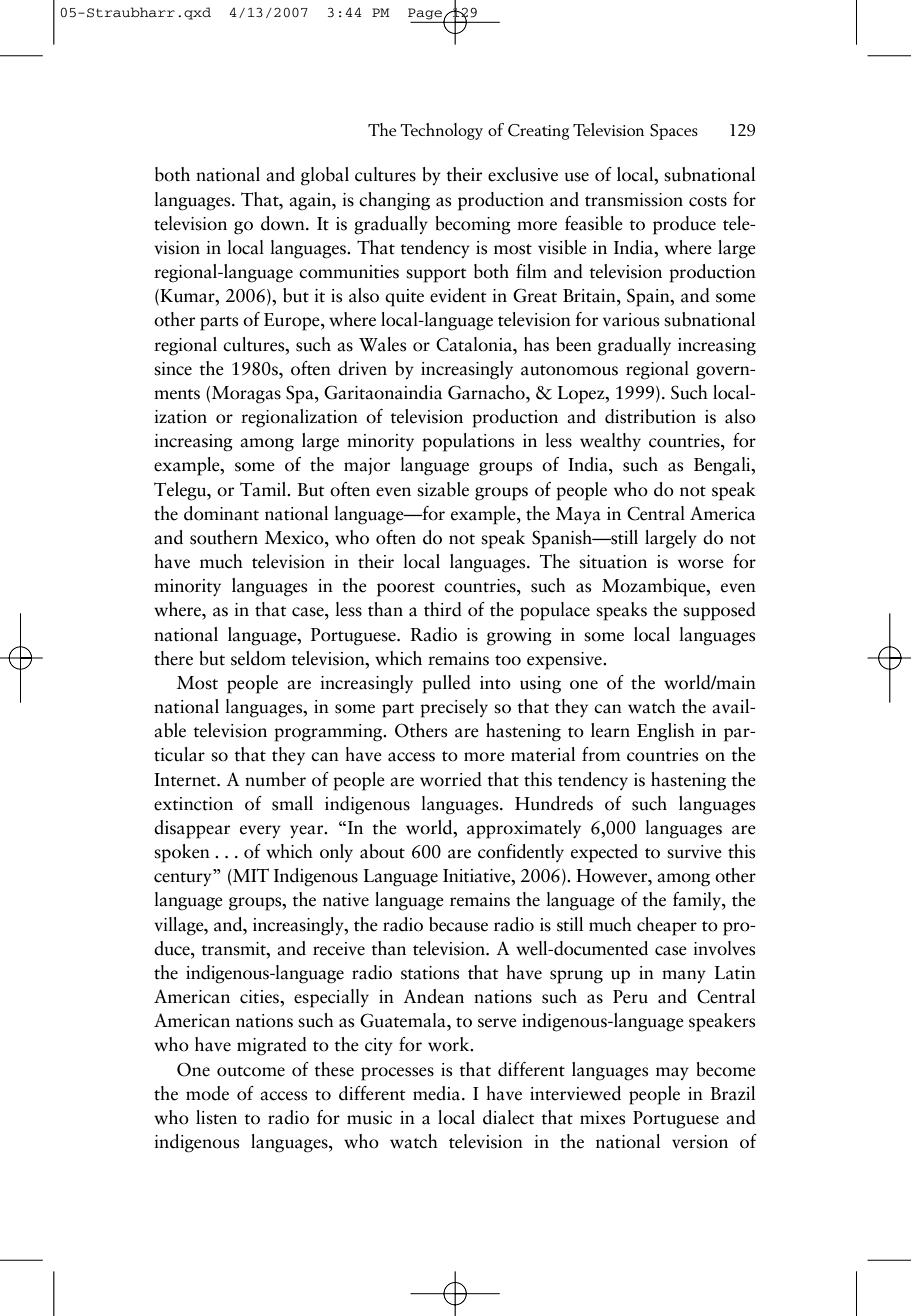 The image size is (911, 1316). I want to click on Technology, so click(442, 131).
